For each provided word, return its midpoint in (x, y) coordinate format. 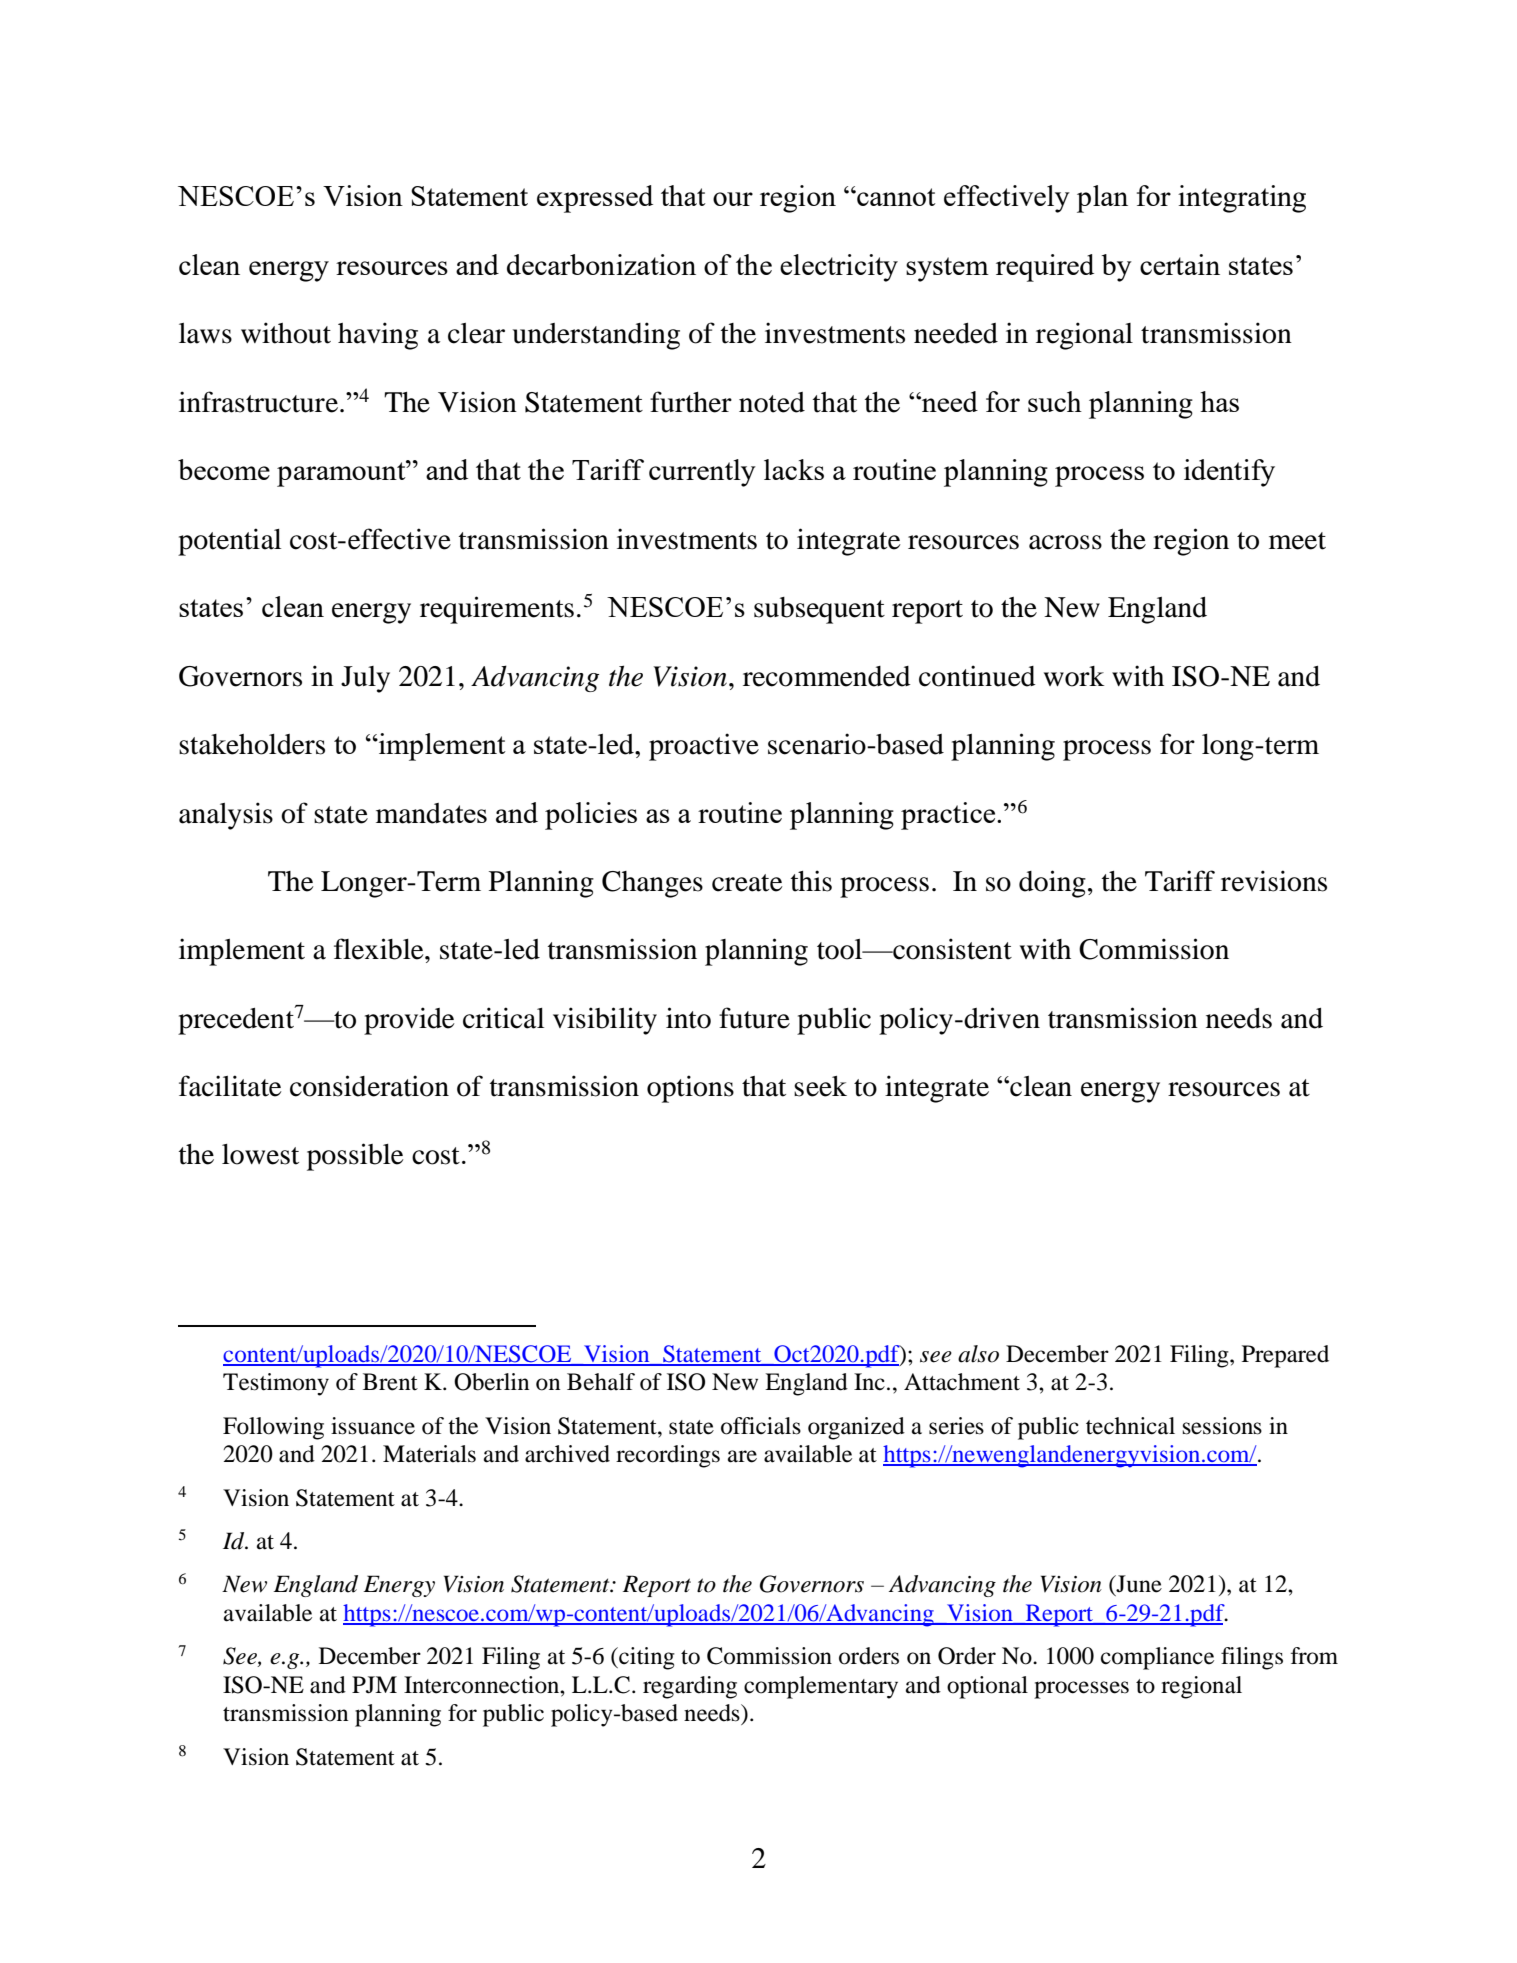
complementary (821, 1687)
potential (229, 542)
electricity (839, 268)
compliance (1157, 1658)
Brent (390, 1382)
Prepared (1285, 1356)
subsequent (819, 610)
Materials (429, 1454)
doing (1052, 884)
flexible (380, 949)
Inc (869, 1382)
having (378, 336)
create (747, 883)
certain (1180, 264)
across (1065, 542)
